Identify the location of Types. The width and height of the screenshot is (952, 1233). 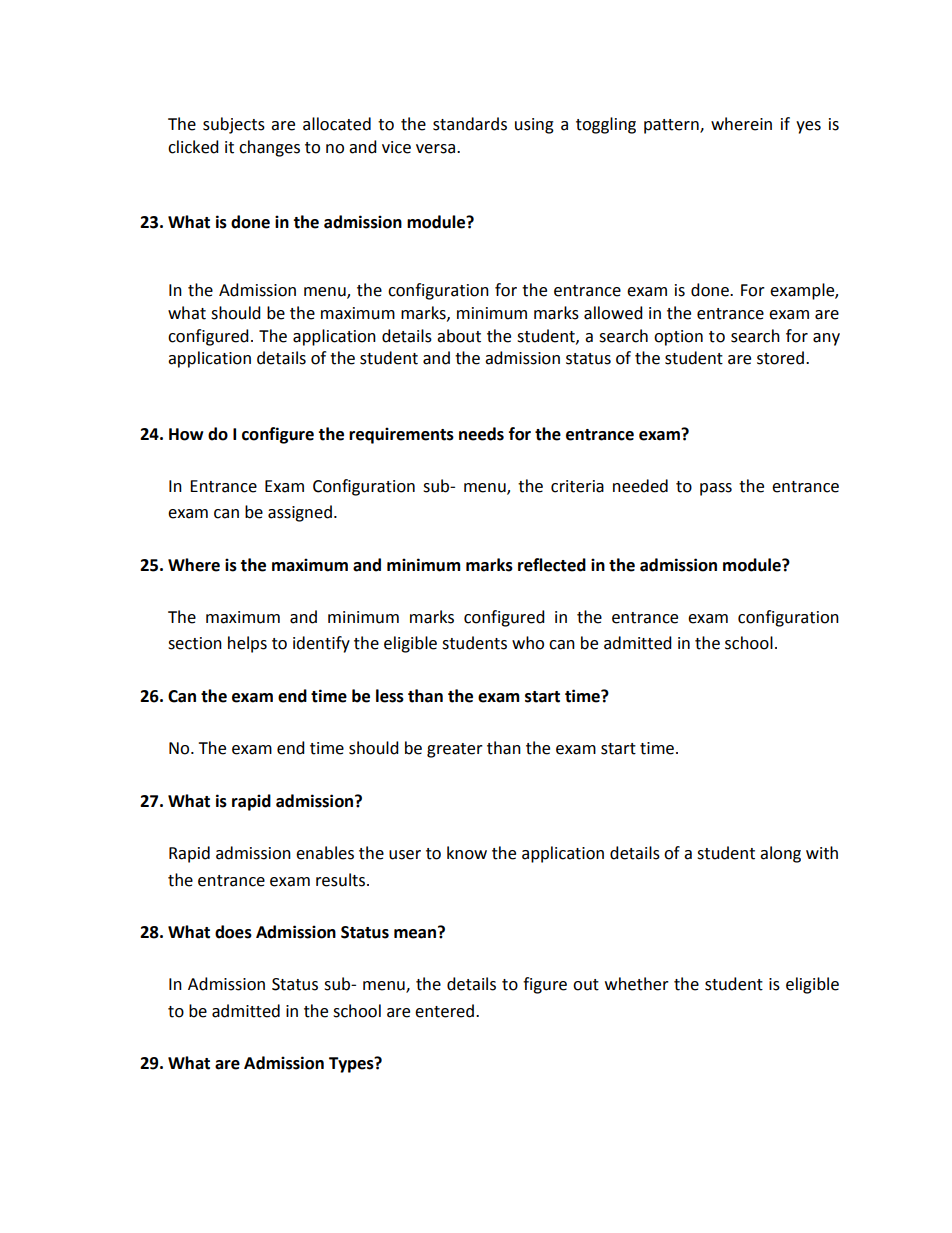
(352, 1064).
